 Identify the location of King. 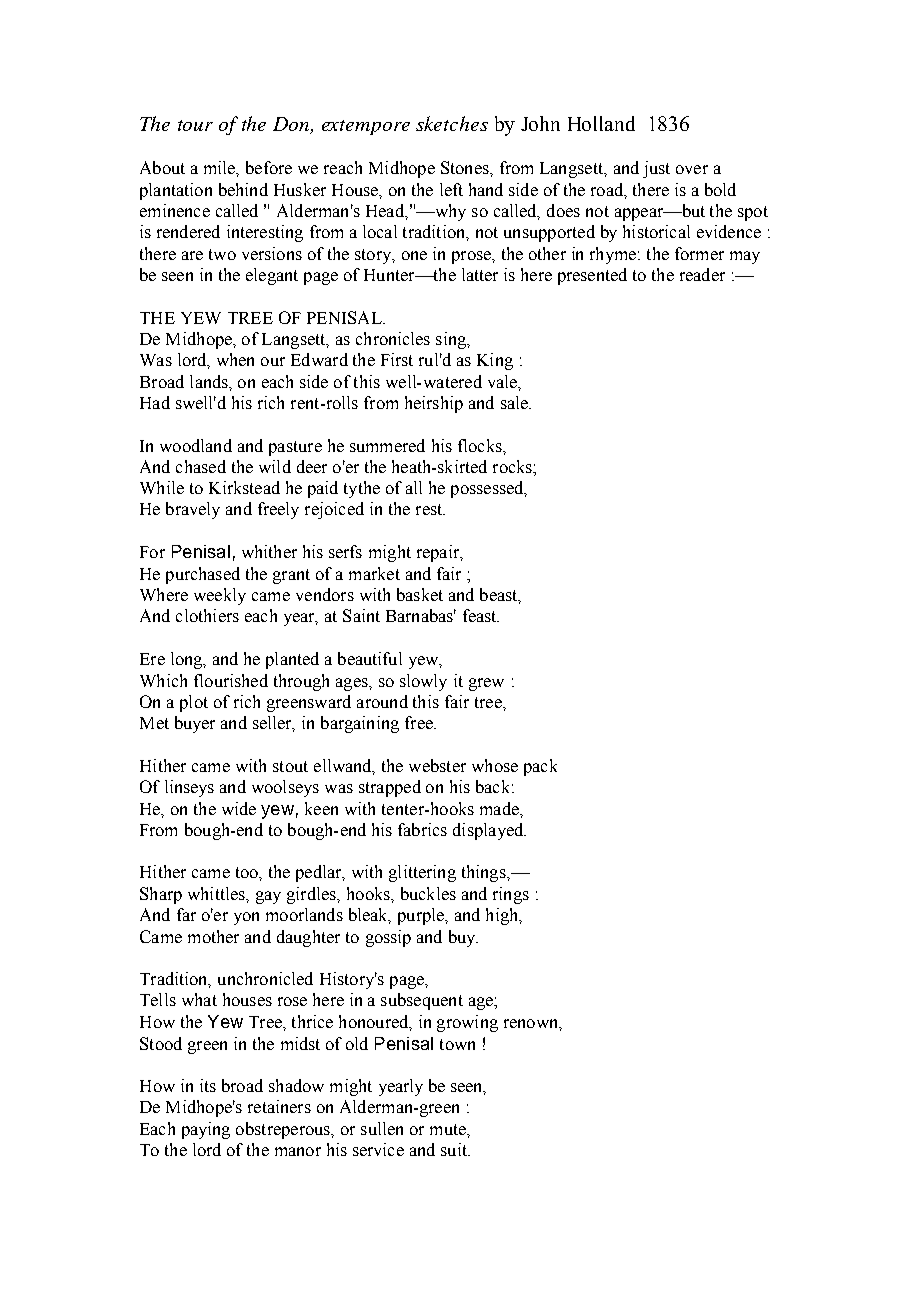
(495, 361).
